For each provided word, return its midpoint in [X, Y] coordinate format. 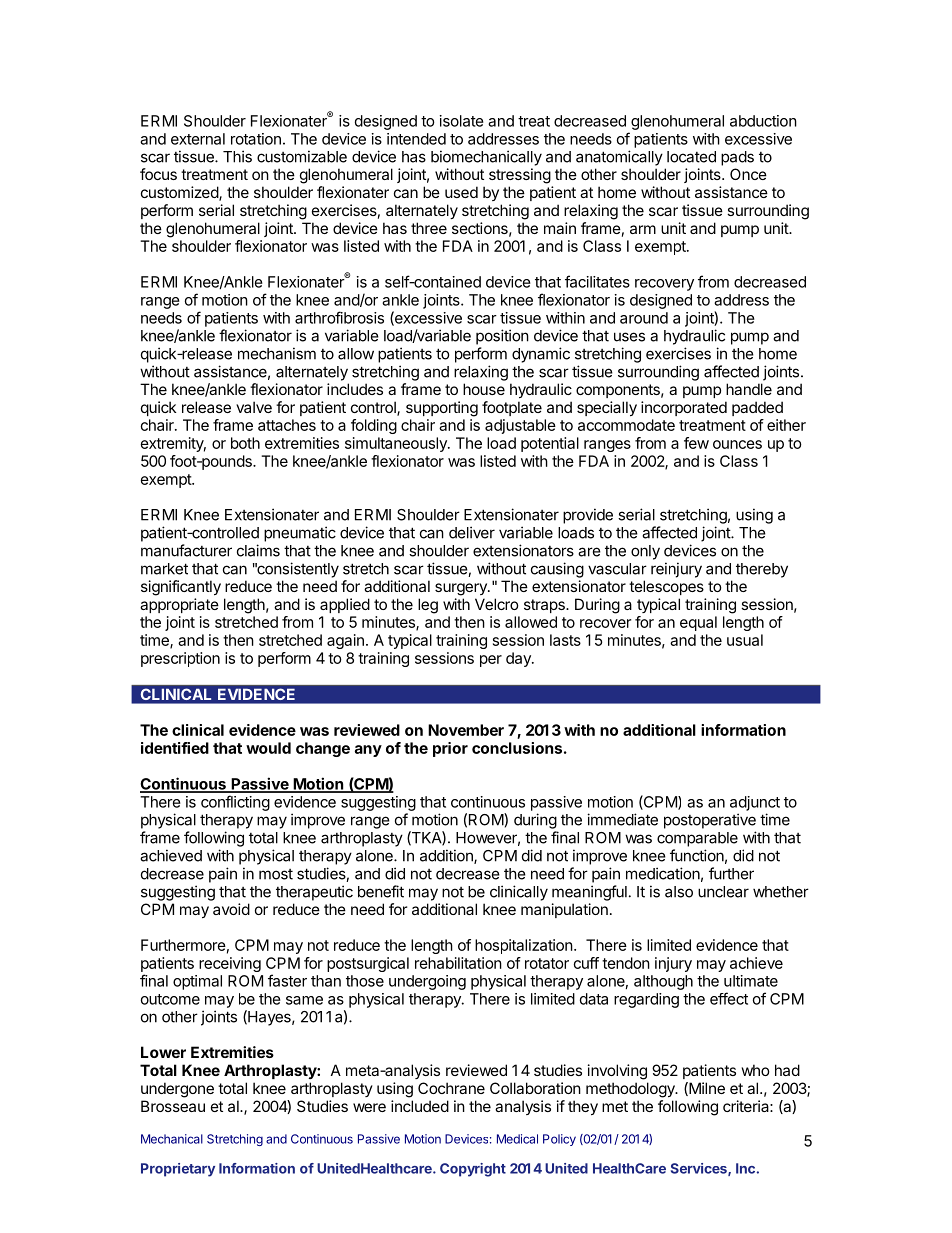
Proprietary [178, 1170]
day [519, 659]
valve [254, 407]
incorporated [684, 408]
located [691, 157]
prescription [180, 659]
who [756, 1070]
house [484, 389]
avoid [231, 909]
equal [698, 623]
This [237, 156]
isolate [462, 121]
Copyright [473, 1170]
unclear [723, 892]
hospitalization [524, 946]
